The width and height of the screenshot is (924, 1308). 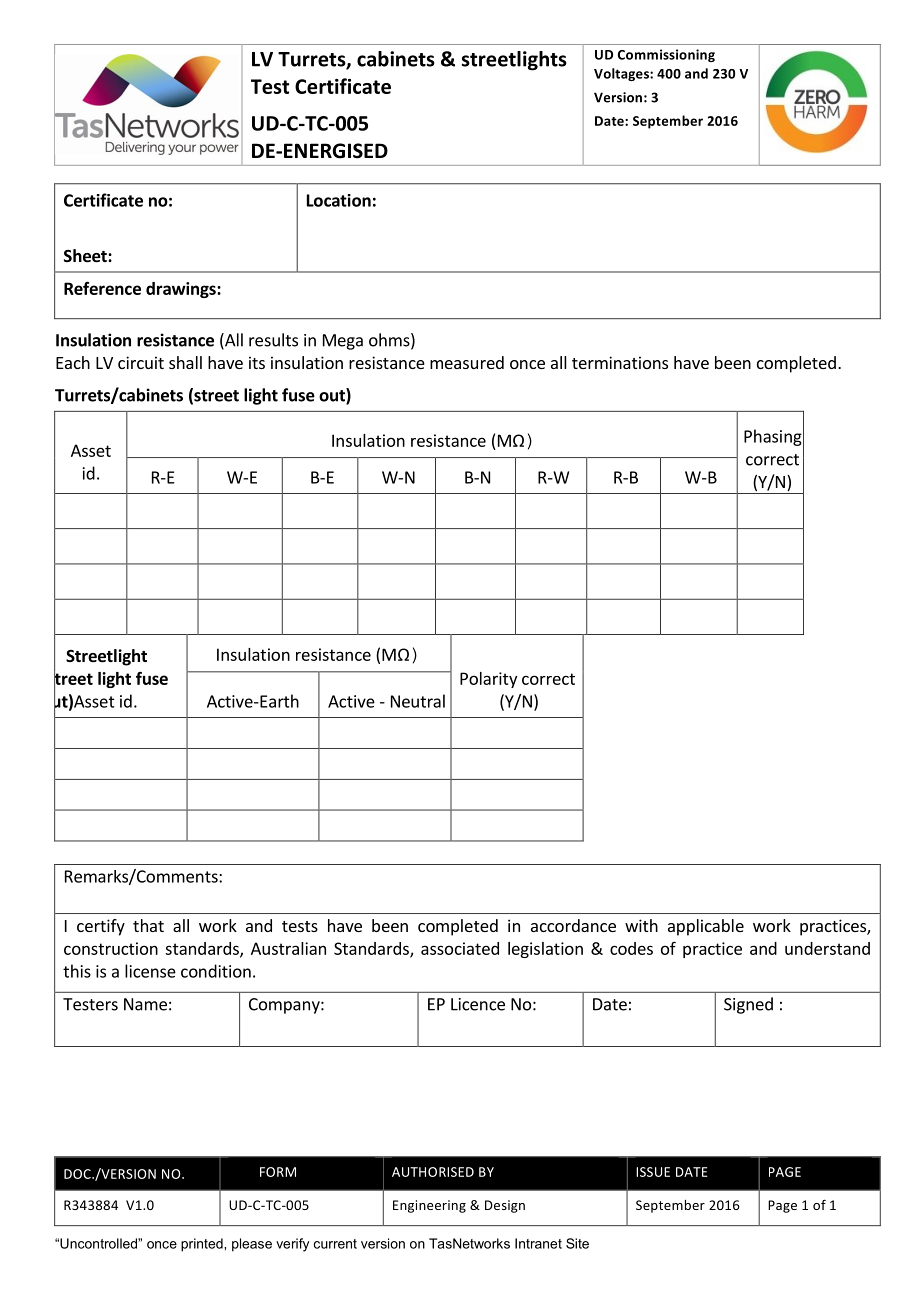 I want to click on associated, so click(x=460, y=948).
